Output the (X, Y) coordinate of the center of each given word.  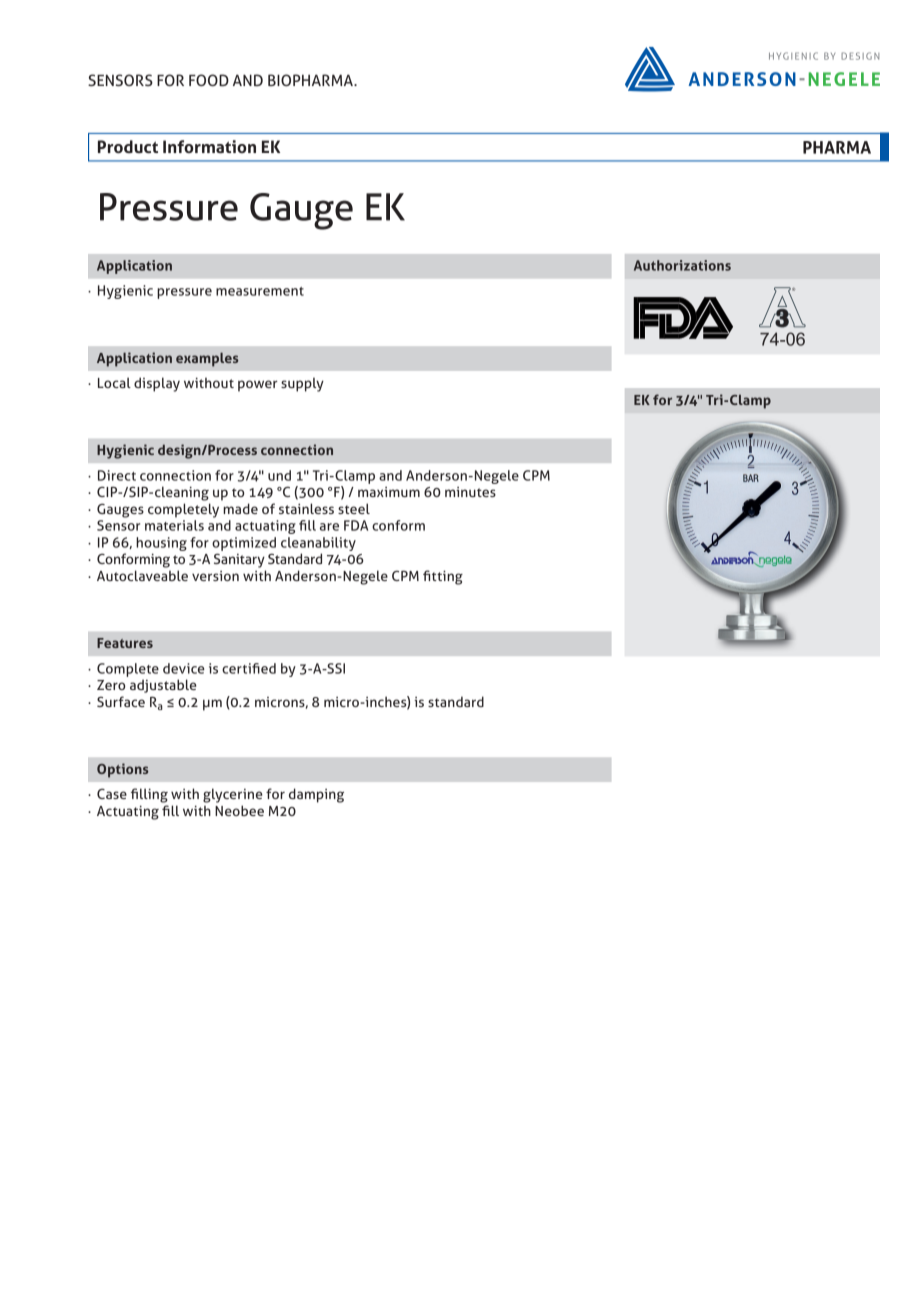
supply (302, 384)
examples (207, 359)
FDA (356, 525)
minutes (470, 492)
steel (354, 508)
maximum (389, 492)
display (157, 384)
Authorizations (682, 265)
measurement (260, 291)
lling (154, 795)
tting (447, 577)
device (184, 668)
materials (174, 525)
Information (209, 146)
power (258, 386)
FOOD (209, 80)
